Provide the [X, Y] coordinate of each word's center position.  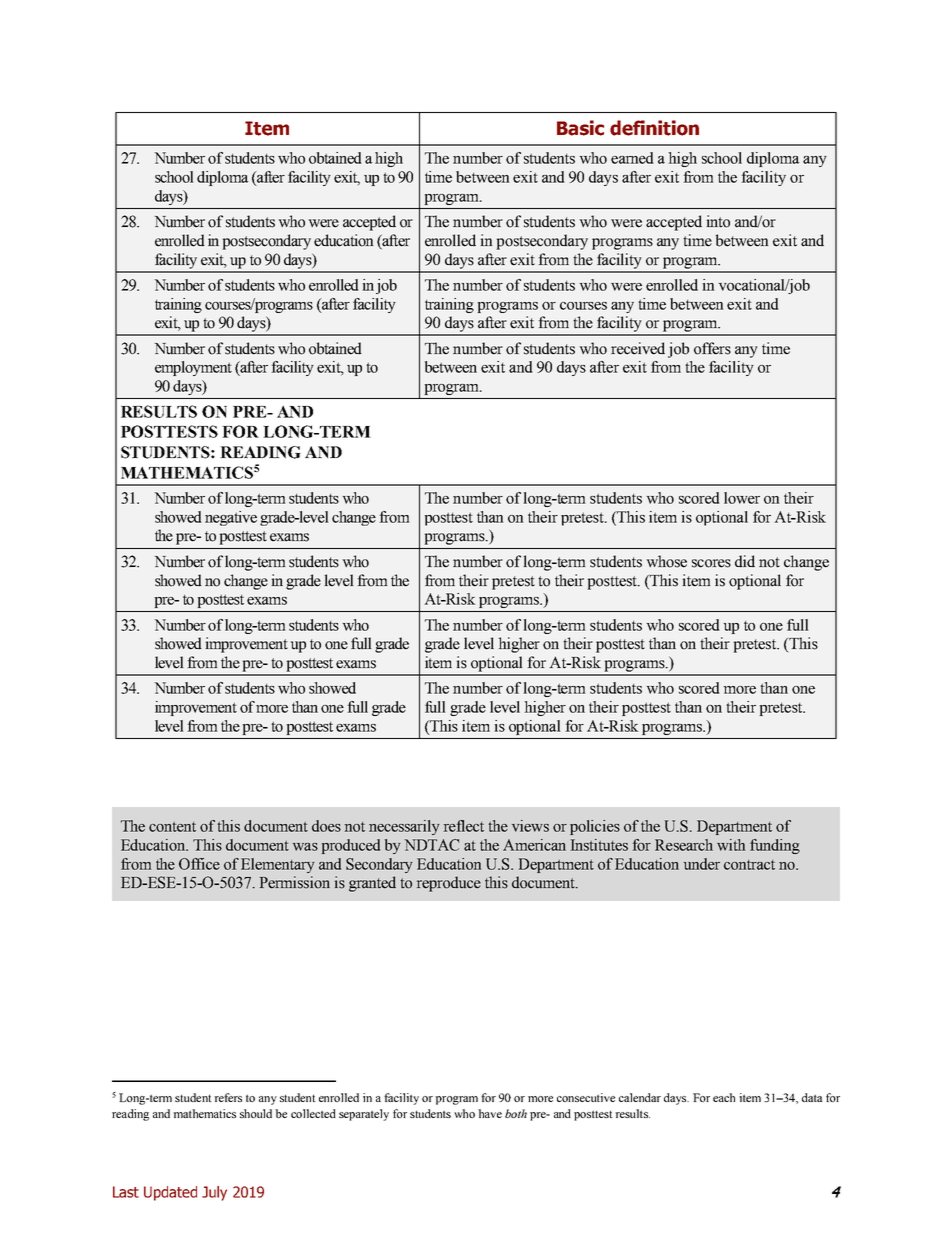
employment [193, 368]
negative [231, 518]
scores [711, 563]
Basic [580, 128]
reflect [463, 826]
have [490, 1113]
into [718, 221]
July [214, 1193]
